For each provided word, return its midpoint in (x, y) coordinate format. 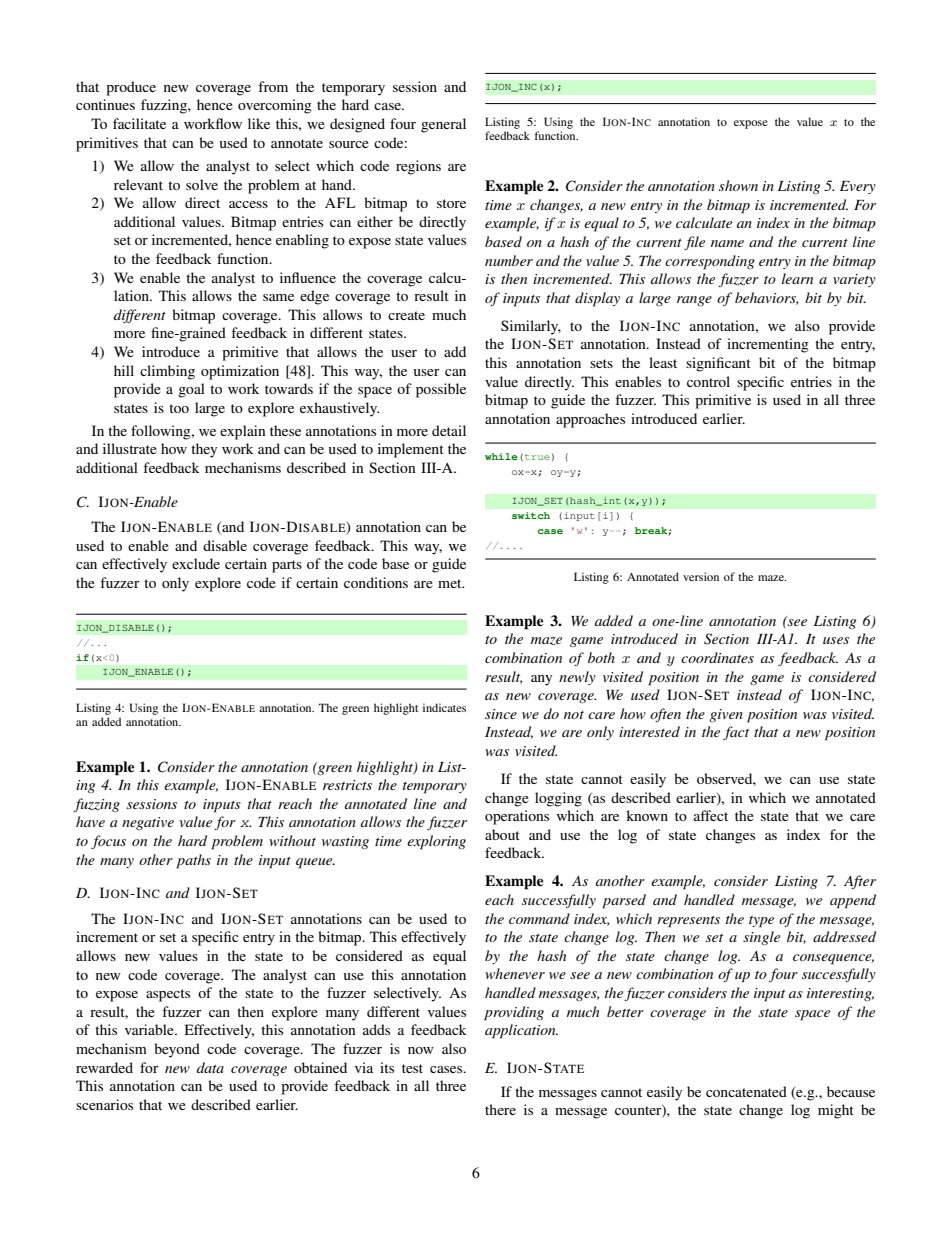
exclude (196, 563)
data (210, 1067)
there (500, 1109)
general (443, 125)
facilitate (139, 123)
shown (738, 185)
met (451, 583)
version (701, 576)
